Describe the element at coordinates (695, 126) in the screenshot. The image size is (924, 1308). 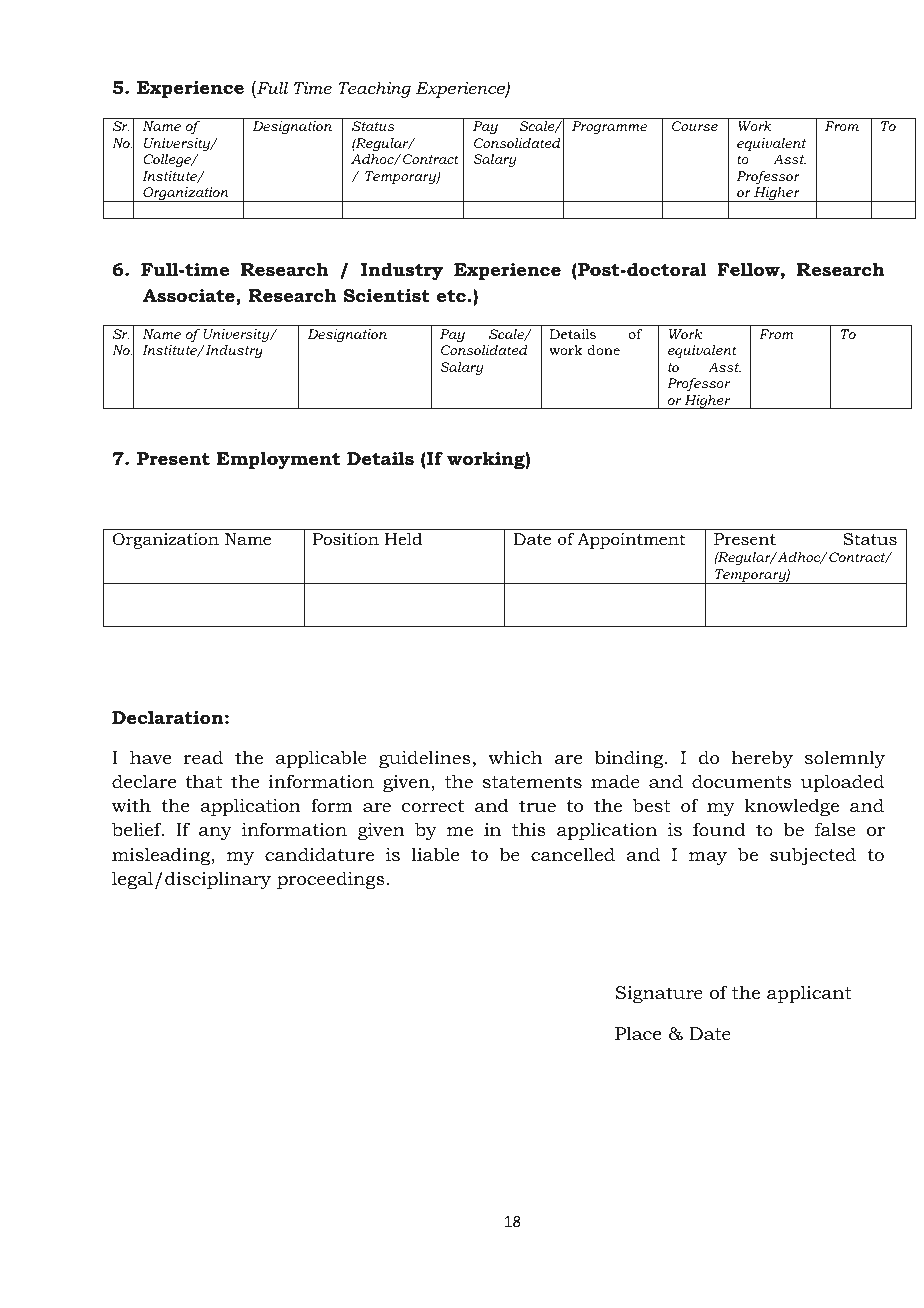
I see `Course` at that location.
